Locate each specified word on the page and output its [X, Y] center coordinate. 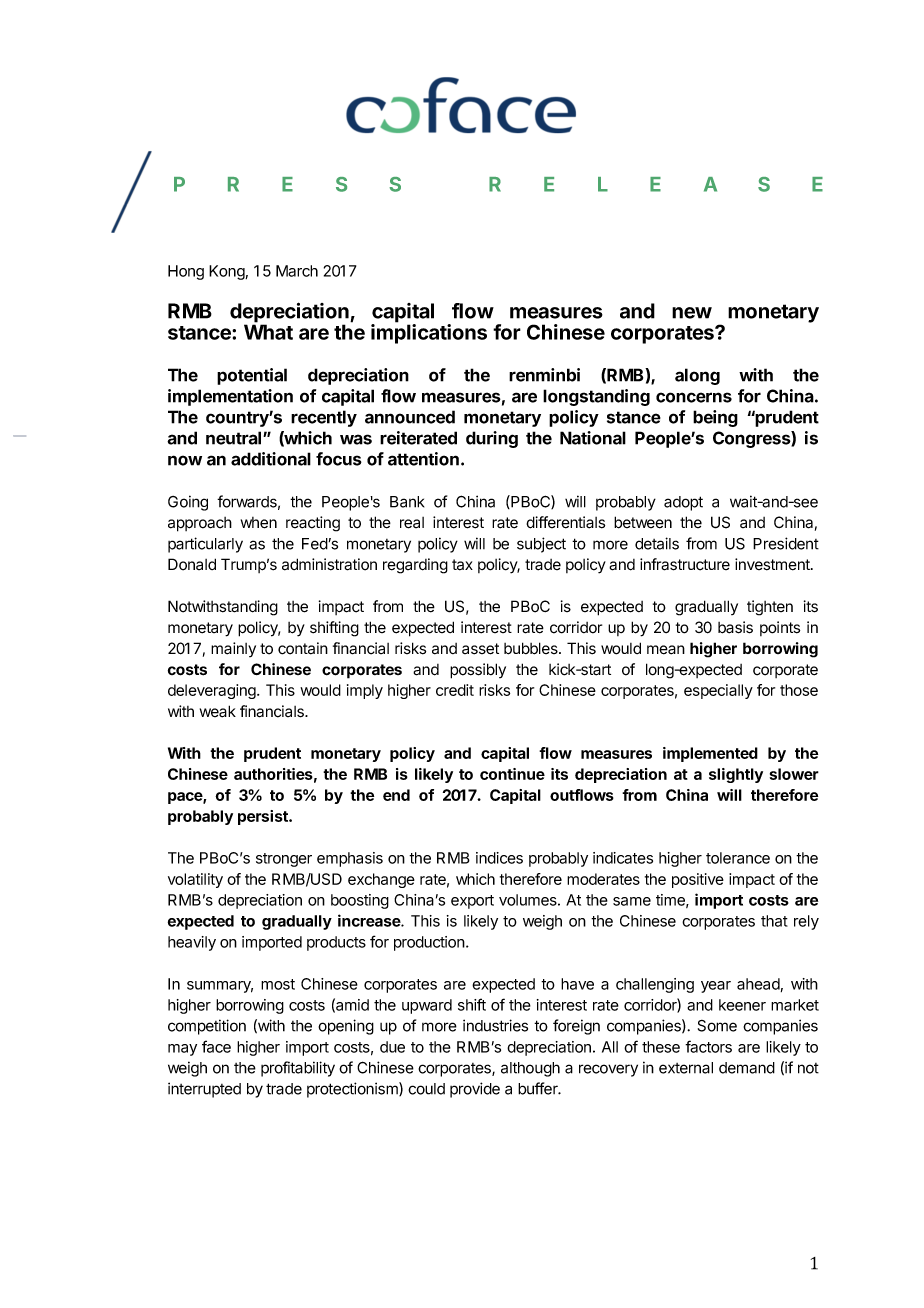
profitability [298, 1069]
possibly [478, 671]
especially [718, 691]
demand [747, 1068]
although [530, 1069]
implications [429, 333]
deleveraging [213, 691]
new [692, 313]
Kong [227, 272]
